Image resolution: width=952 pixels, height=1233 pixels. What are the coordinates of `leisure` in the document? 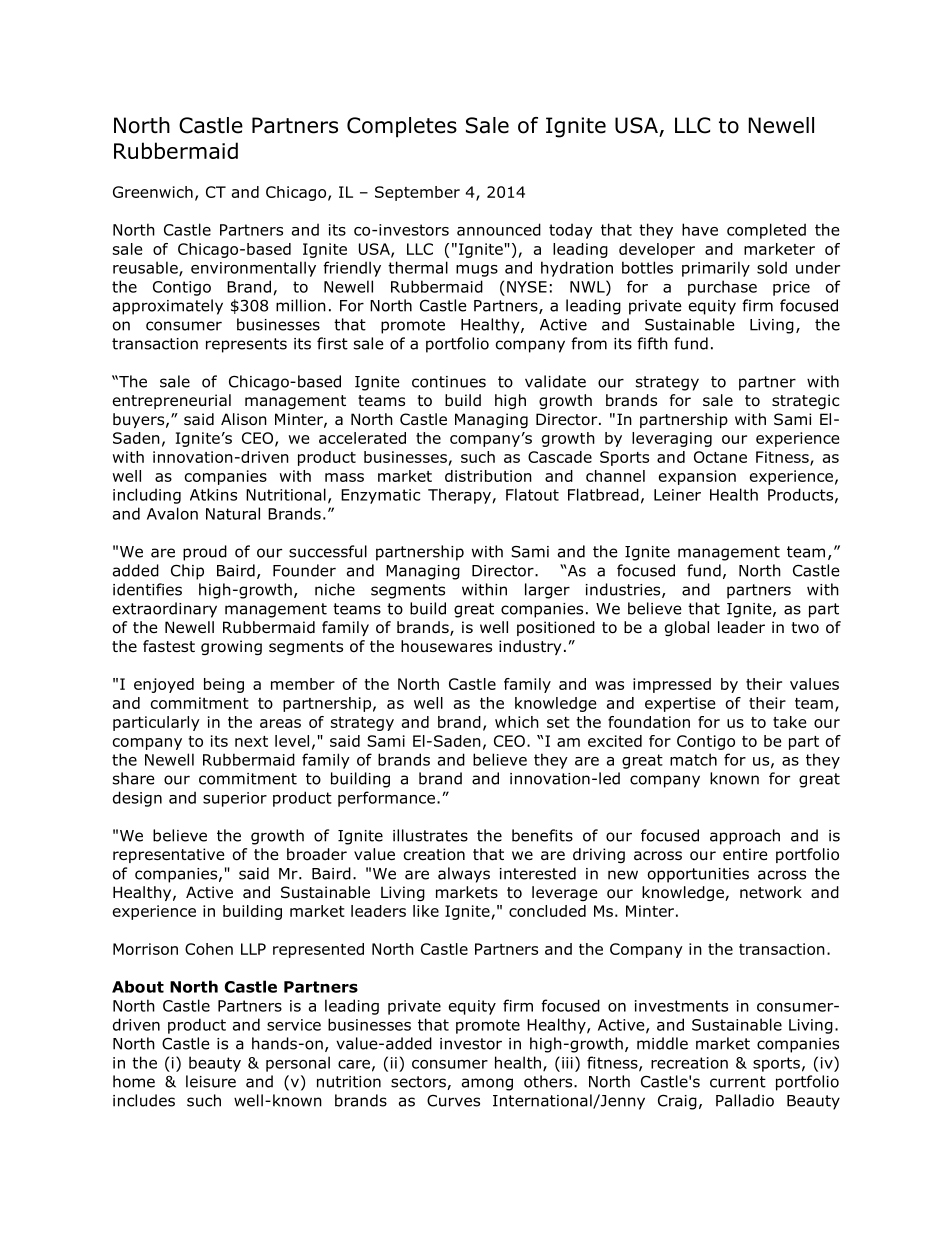 It's located at (211, 1081).
